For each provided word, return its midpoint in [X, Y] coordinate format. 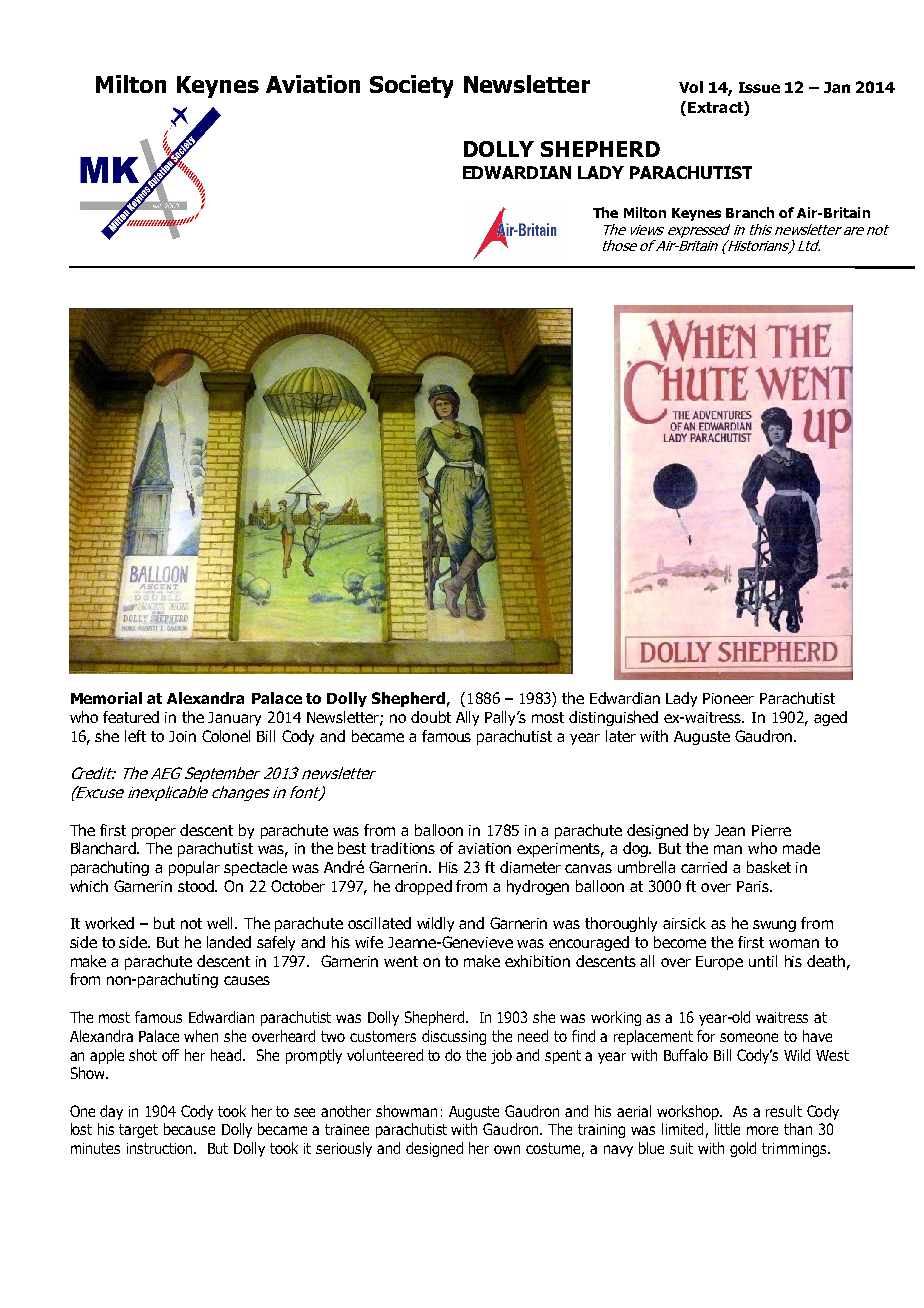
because [189, 1129]
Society [411, 86]
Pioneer [728, 698]
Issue [759, 87]
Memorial [106, 698]
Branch [750, 212]
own [507, 1149]
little [727, 1129]
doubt [431, 717]
